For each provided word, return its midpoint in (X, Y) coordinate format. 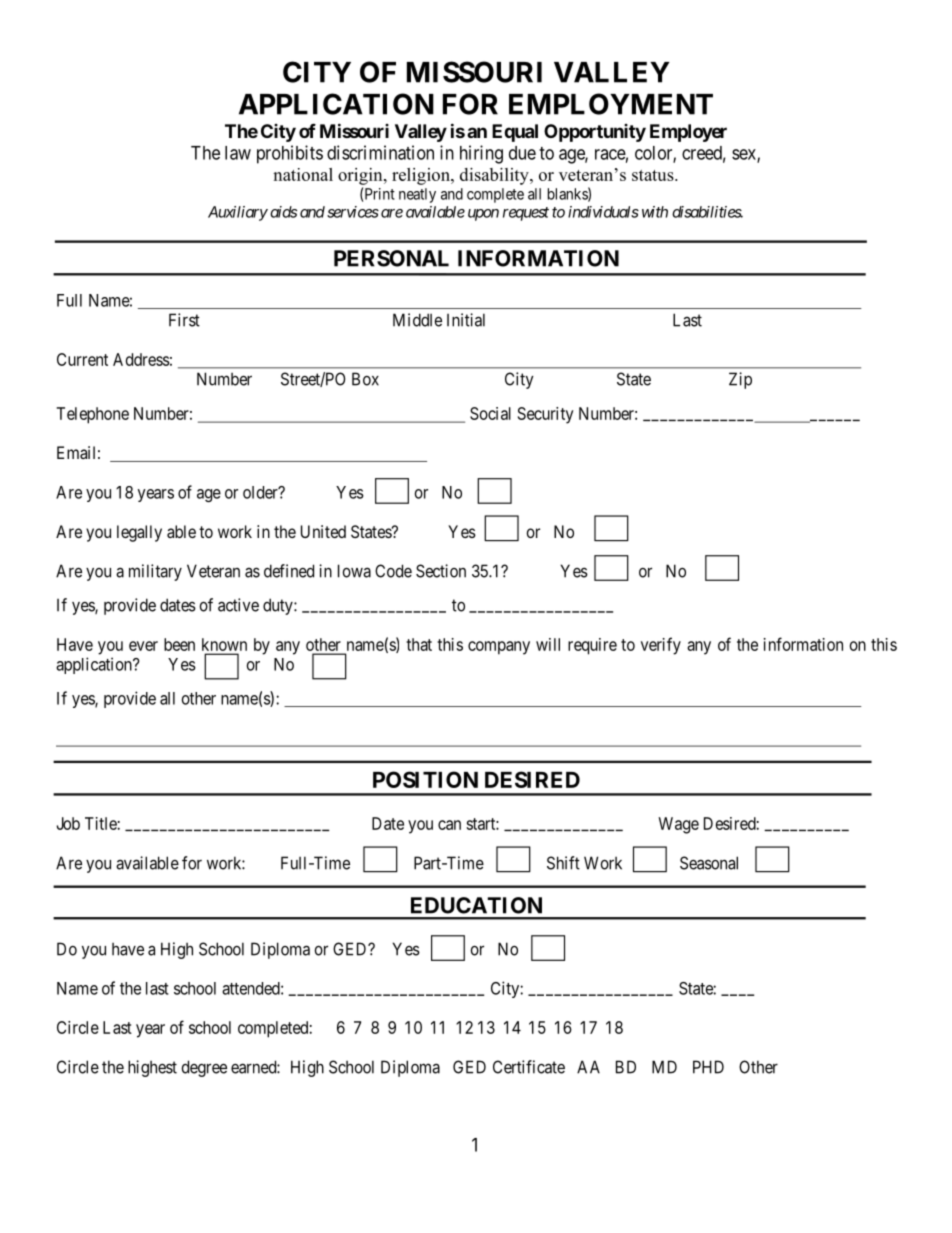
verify (661, 646)
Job (68, 823)
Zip (740, 380)
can (449, 825)
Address (141, 359)
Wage (678, 825)
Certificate (529, 1067)
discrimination (380, 152)
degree (204, 1068)
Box (365, 379)
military (155, 572)
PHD (708, 1067)
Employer (688, 133)
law (238, 153)
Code (393, 571)
